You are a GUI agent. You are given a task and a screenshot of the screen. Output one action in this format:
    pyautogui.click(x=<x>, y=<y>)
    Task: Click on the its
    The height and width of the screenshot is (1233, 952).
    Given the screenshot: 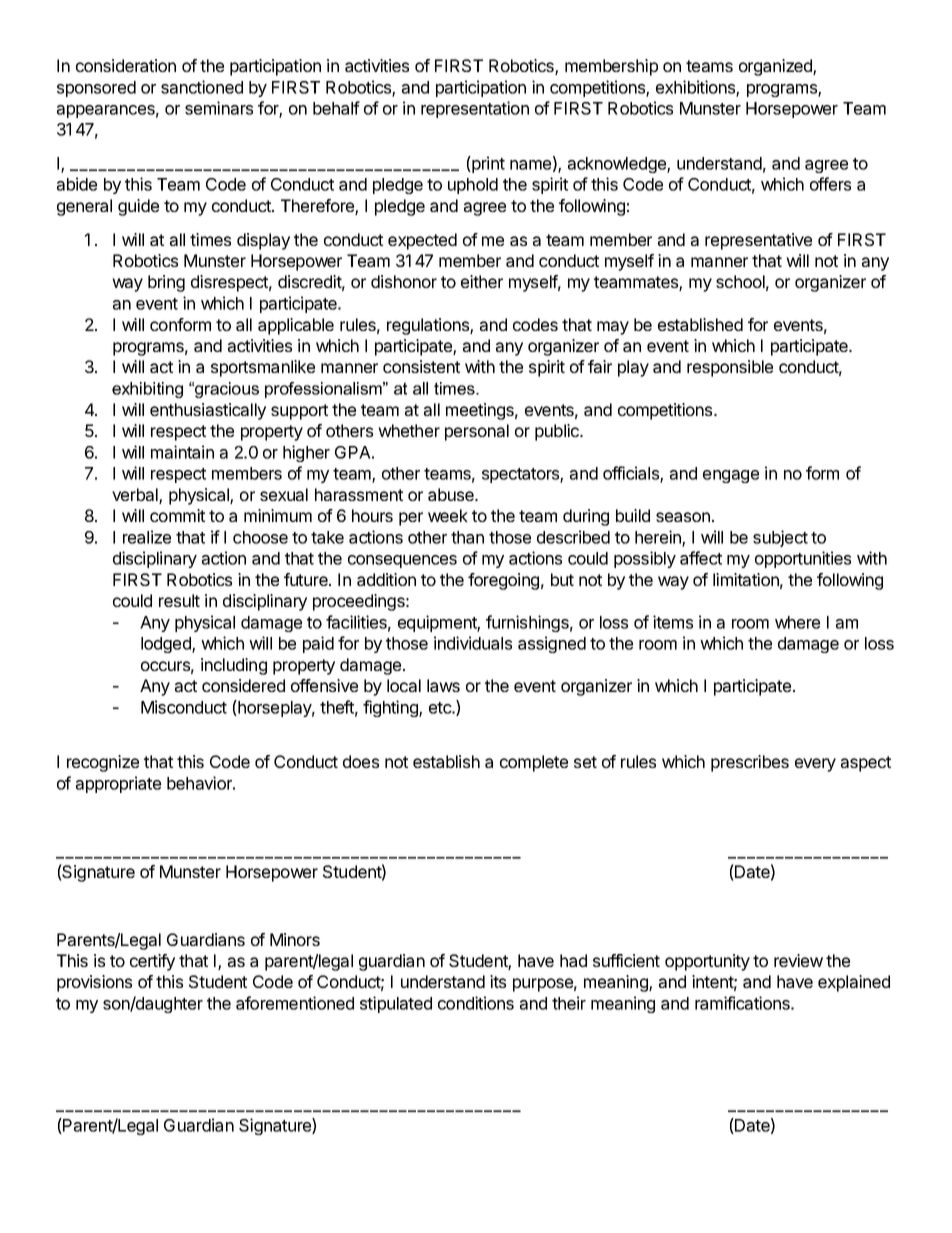 What is the action you would take?
    pyautogui.click(x=498, y=981)
